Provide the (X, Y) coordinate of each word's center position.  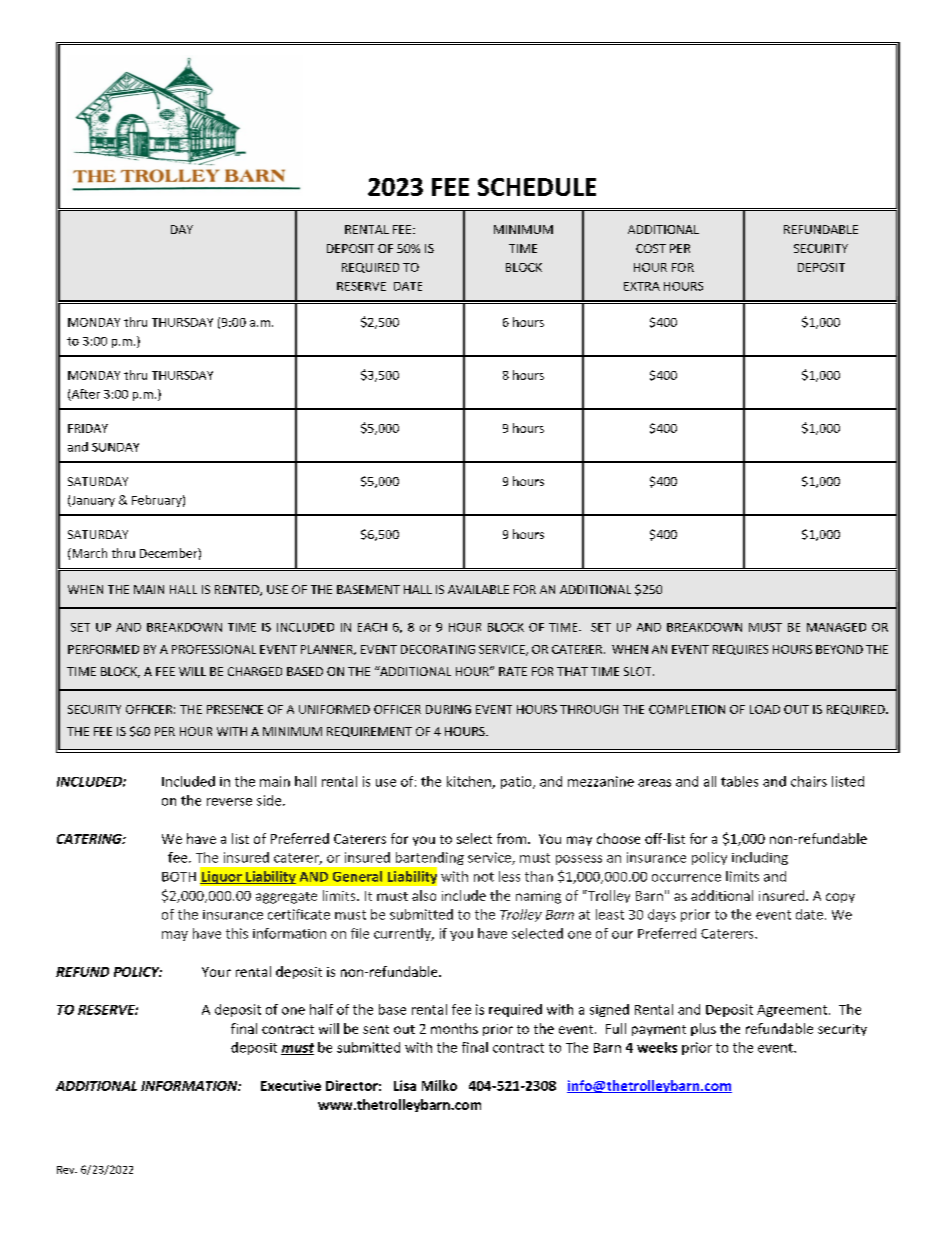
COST (651, 248)
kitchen (470, 782)
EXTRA (642, 286)
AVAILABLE (478, 589)
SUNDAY (115, 447)
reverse (229, 802)
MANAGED (836, 627)
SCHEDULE (537, 187)
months (454, 1028)
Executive (291, 1085)
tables (739, 781)
